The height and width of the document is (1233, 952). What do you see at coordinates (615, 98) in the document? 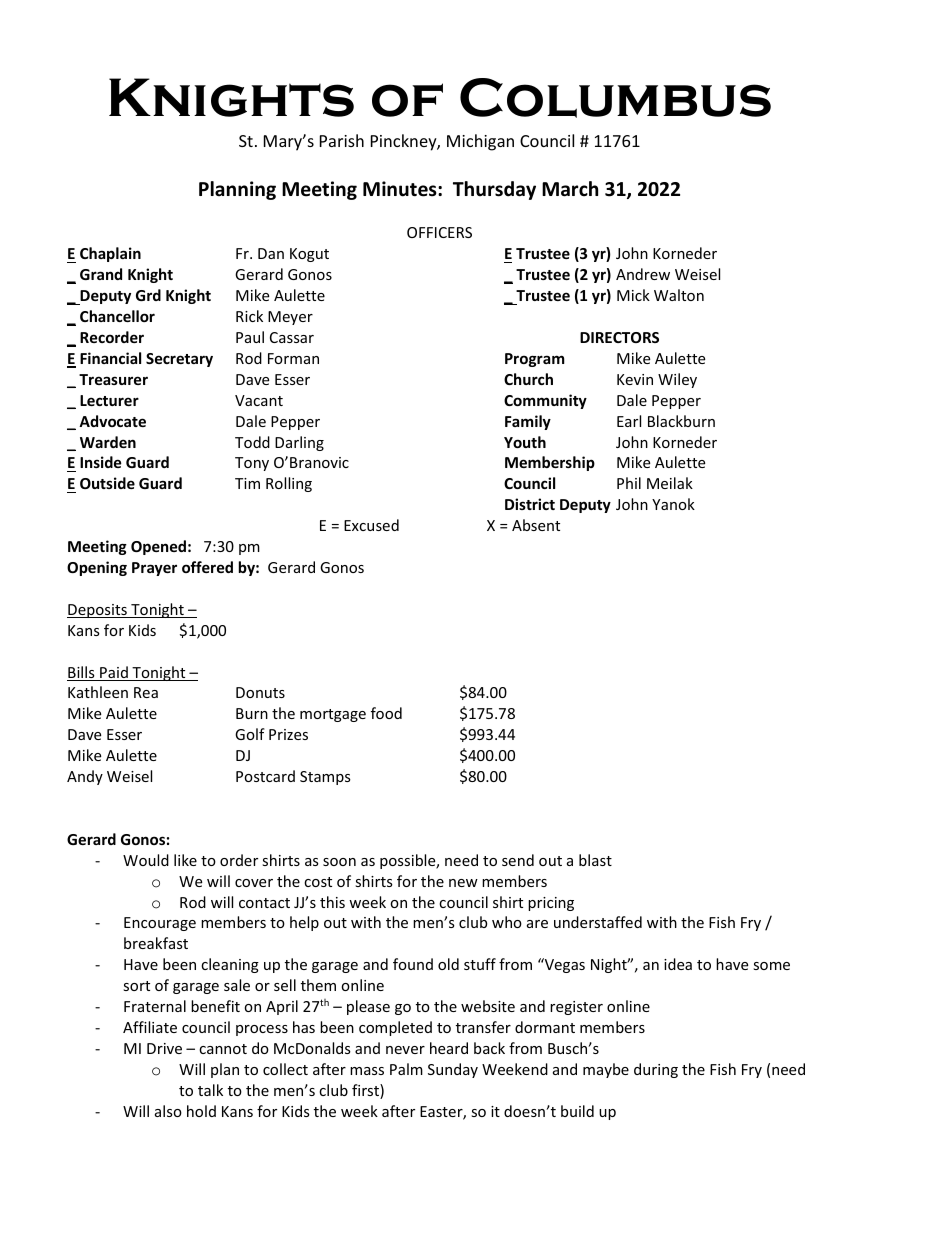
I see `Columbus` at bounding box center [615, 98].
